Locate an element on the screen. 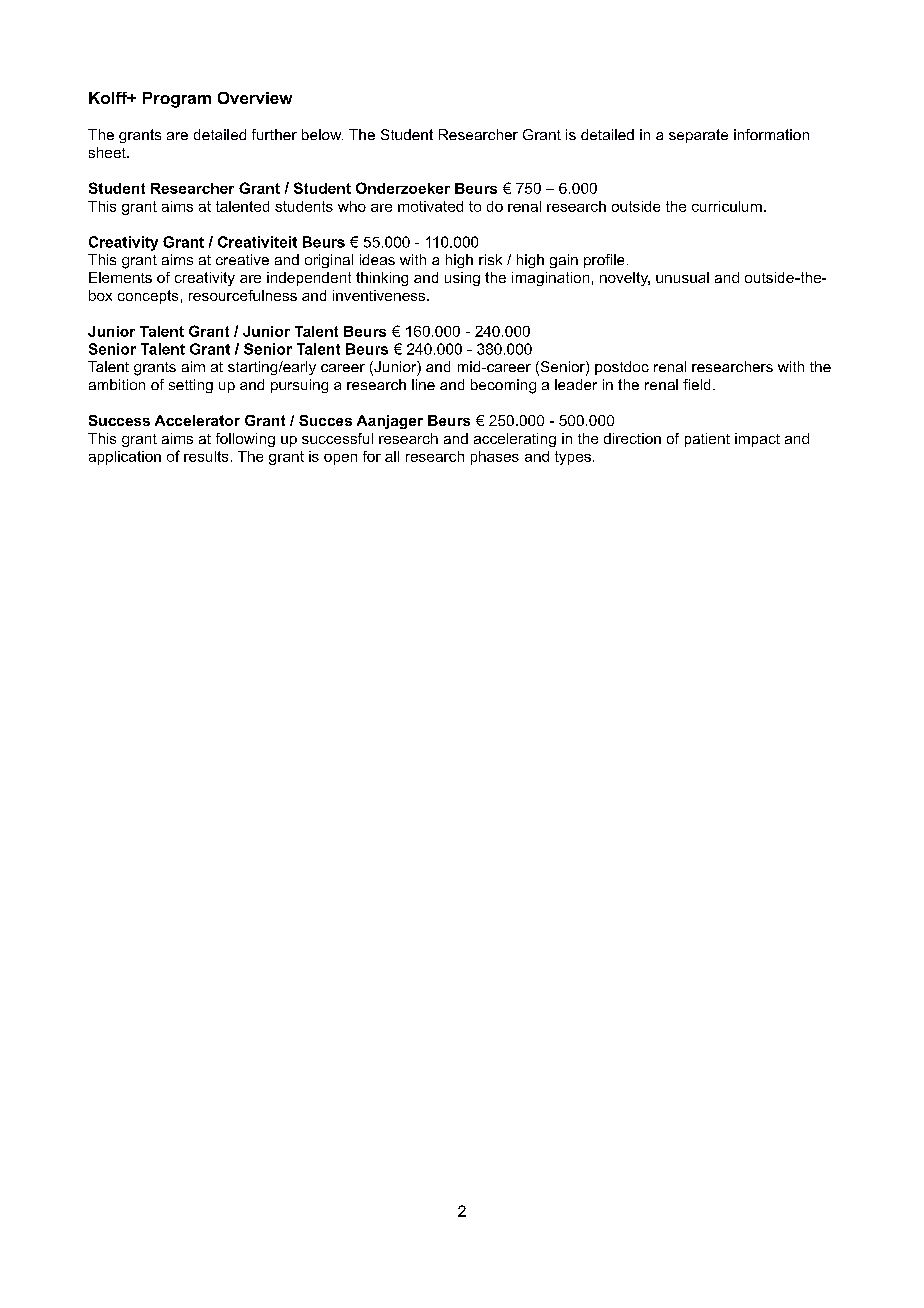 This screenshot has height=1308, width=924. results is located at coordinates (206, 456).
